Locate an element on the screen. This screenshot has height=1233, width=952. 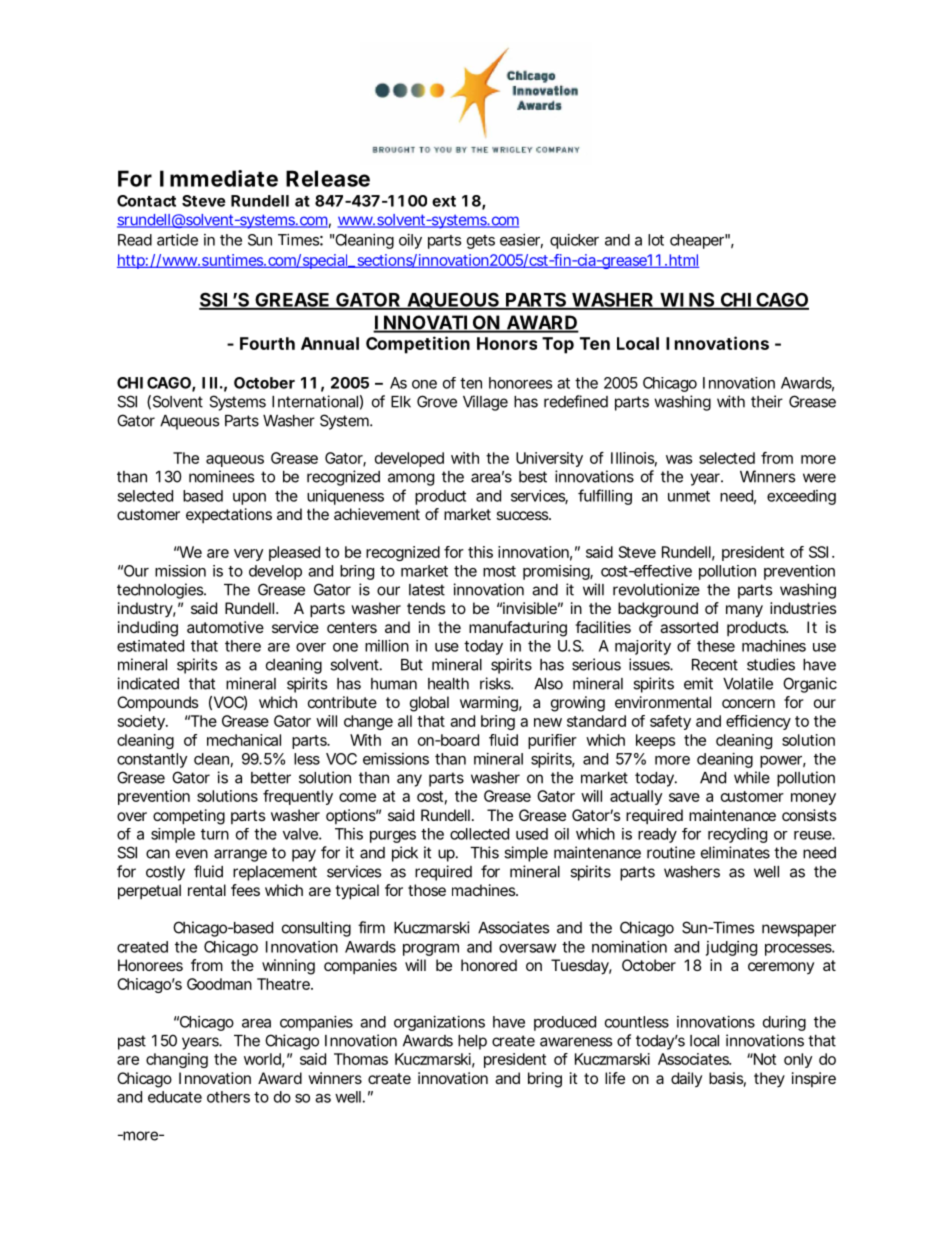
emit is located at coordinates (698, 683).
